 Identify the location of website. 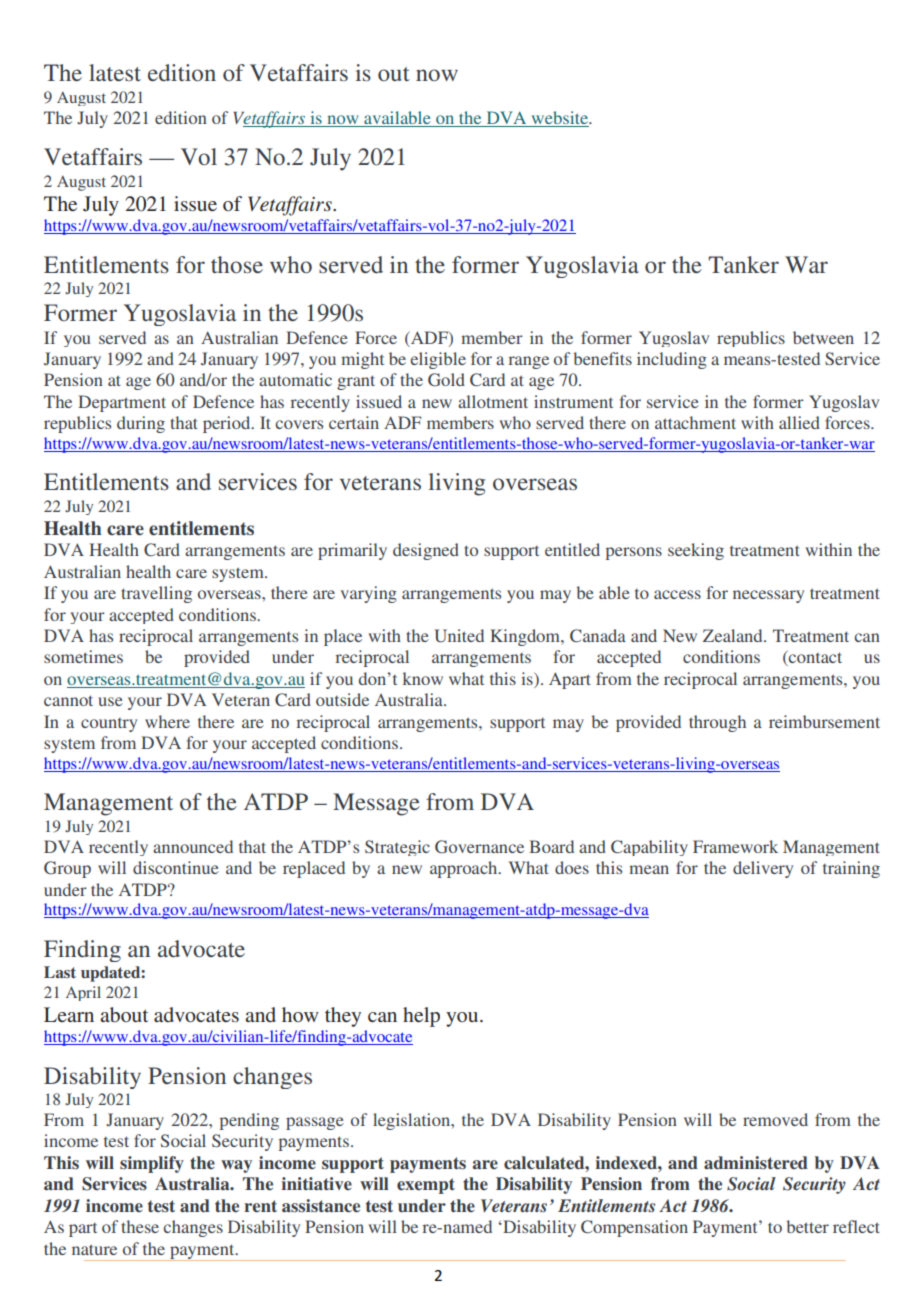
(559, 119).
